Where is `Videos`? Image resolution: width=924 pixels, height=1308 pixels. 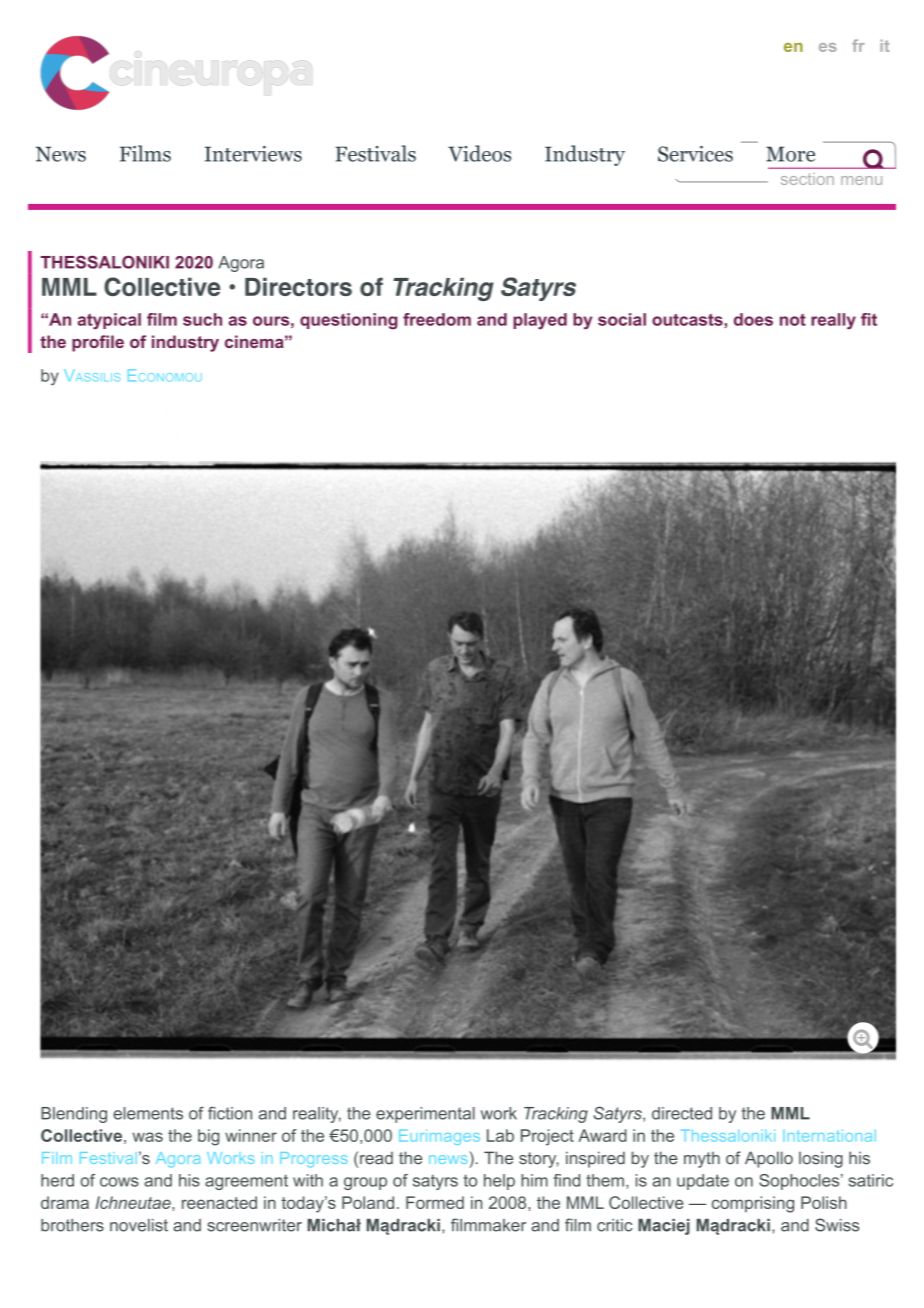
Videos is located at coordinates (479, 153).
